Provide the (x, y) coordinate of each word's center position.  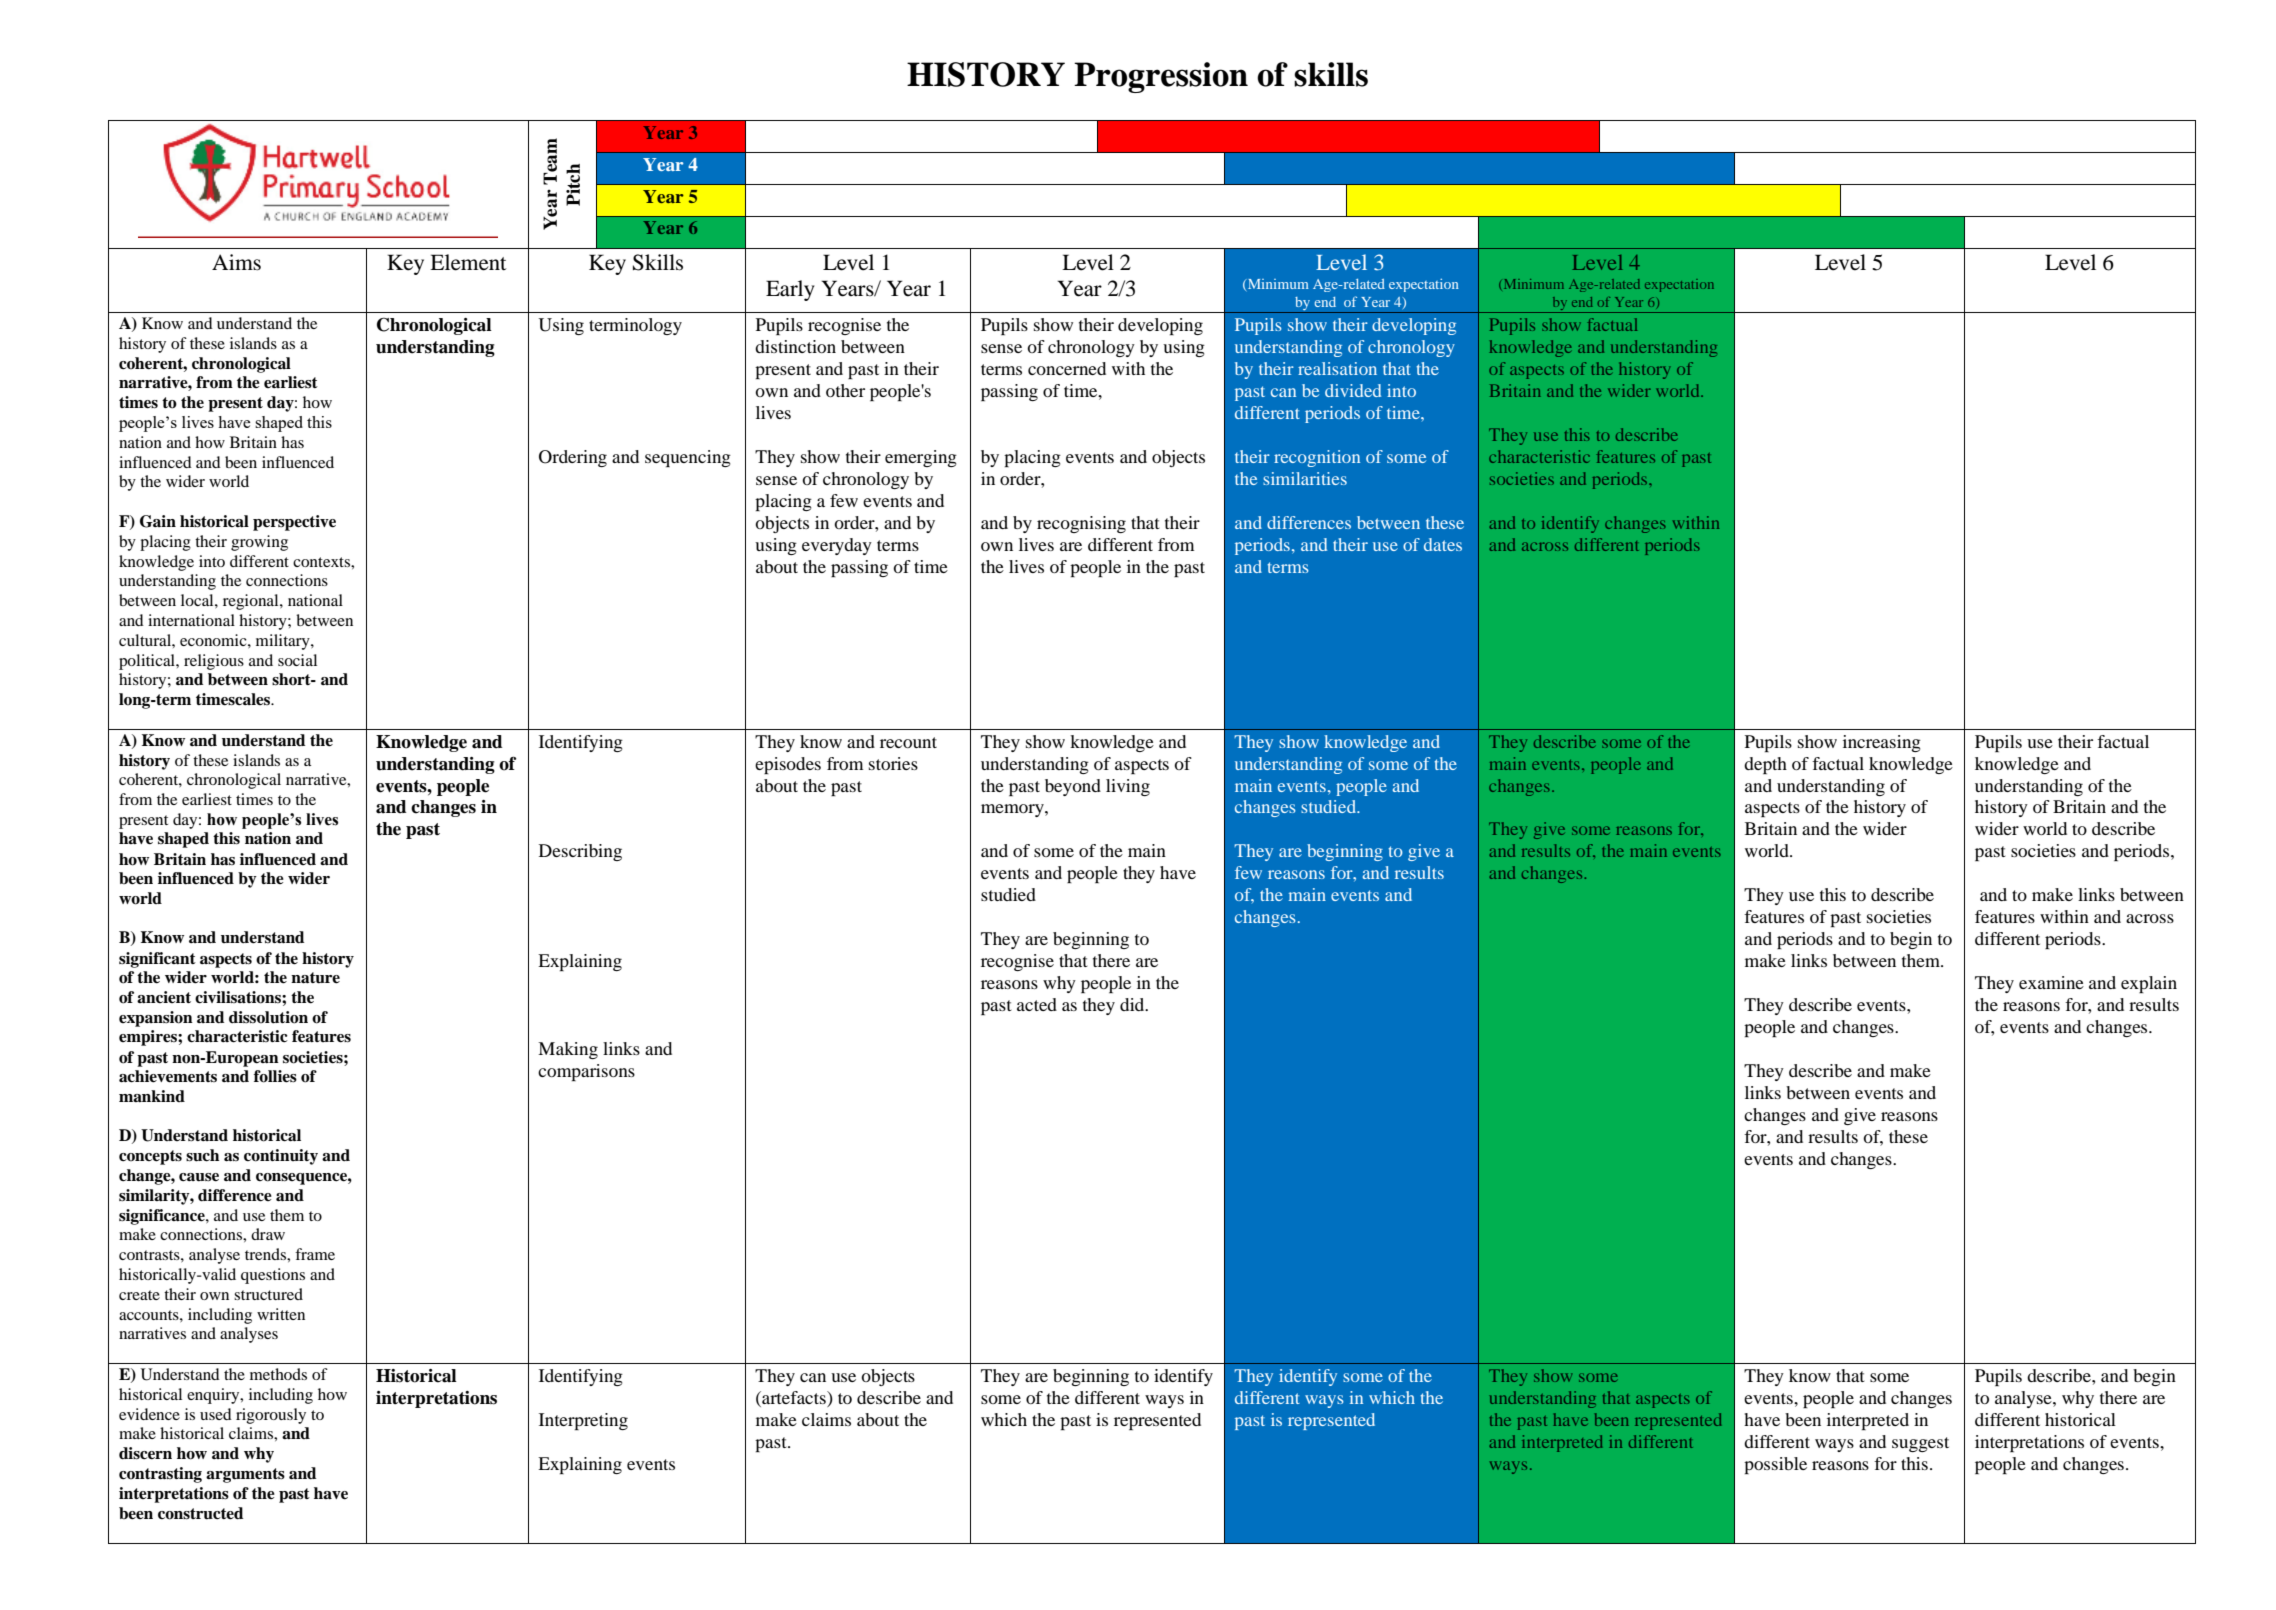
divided (1353, 390)
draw (268, 1234)
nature (315, 978)
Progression (1161, 77)
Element (468, 262)
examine (2051, 982)
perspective (294, 523)
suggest (1920, 1444)
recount (908, 742)
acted (1037, 1004)
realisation (1337, 368)
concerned (1067, 368)
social (297, 660)
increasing (1882, 743)
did (1133, 1004)
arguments (245, 1475)
